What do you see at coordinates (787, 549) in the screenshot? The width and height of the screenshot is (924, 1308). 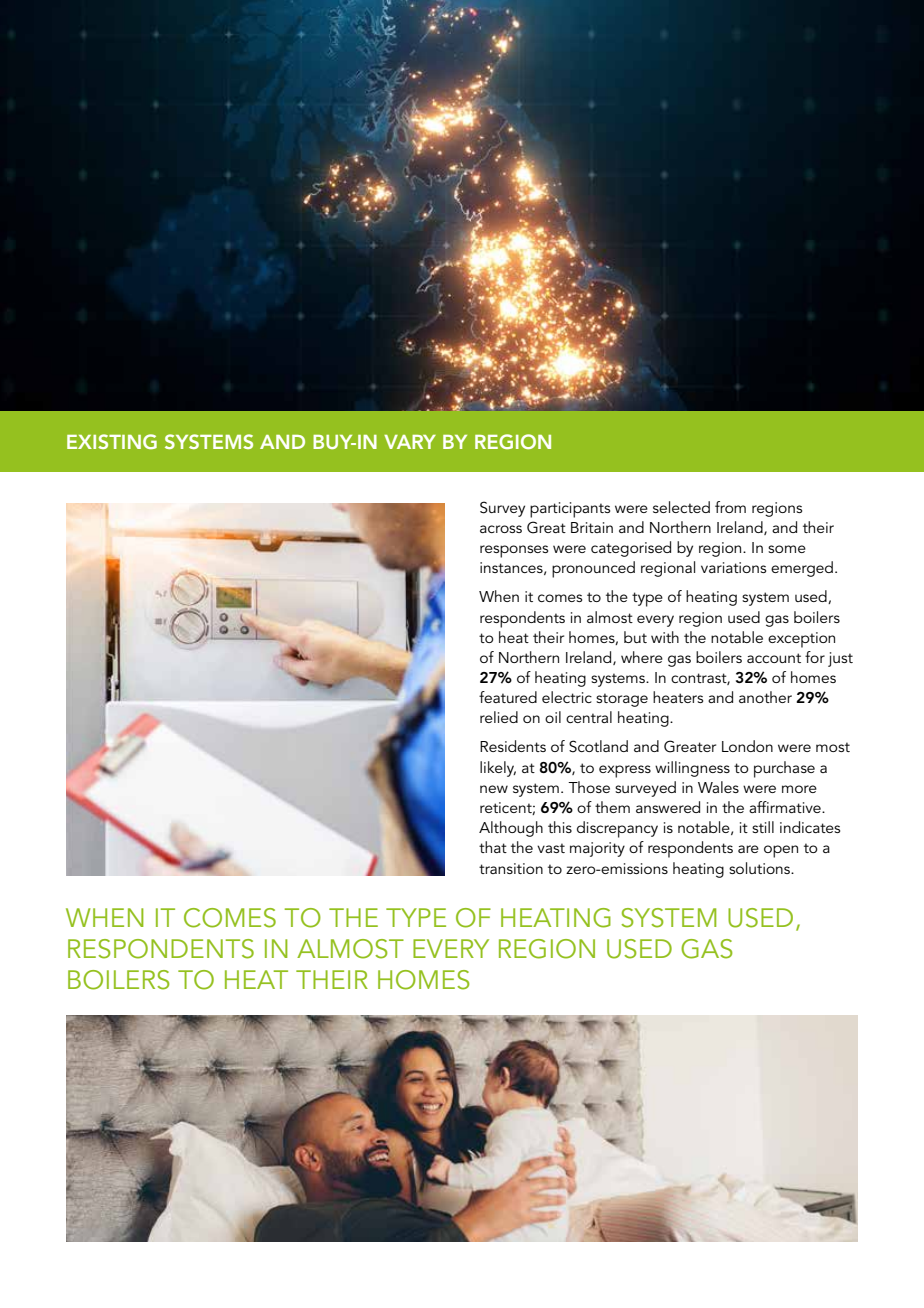 I see `some` at bounding box center [787, 549].
